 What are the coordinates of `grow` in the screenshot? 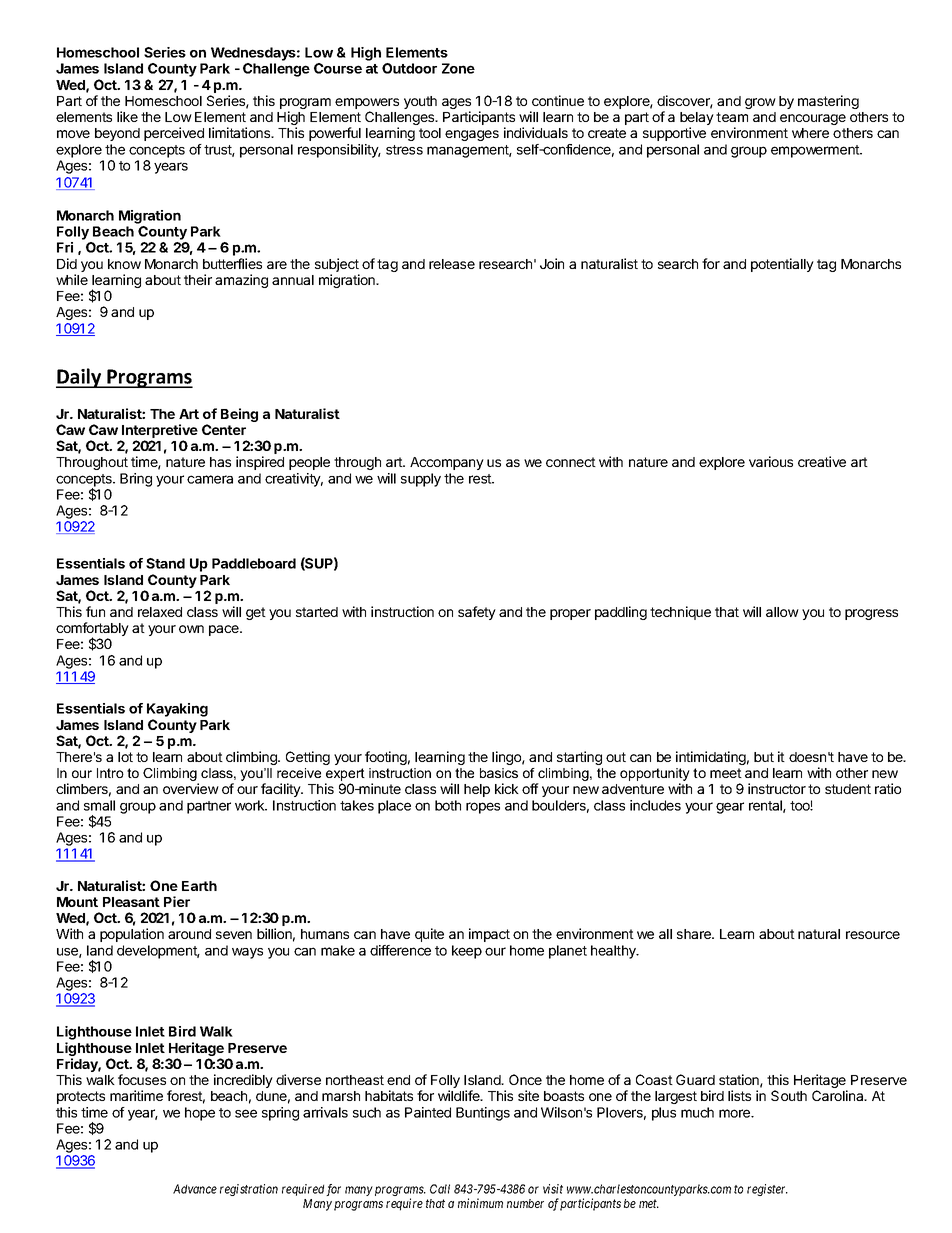 It's located at (760, 103).
